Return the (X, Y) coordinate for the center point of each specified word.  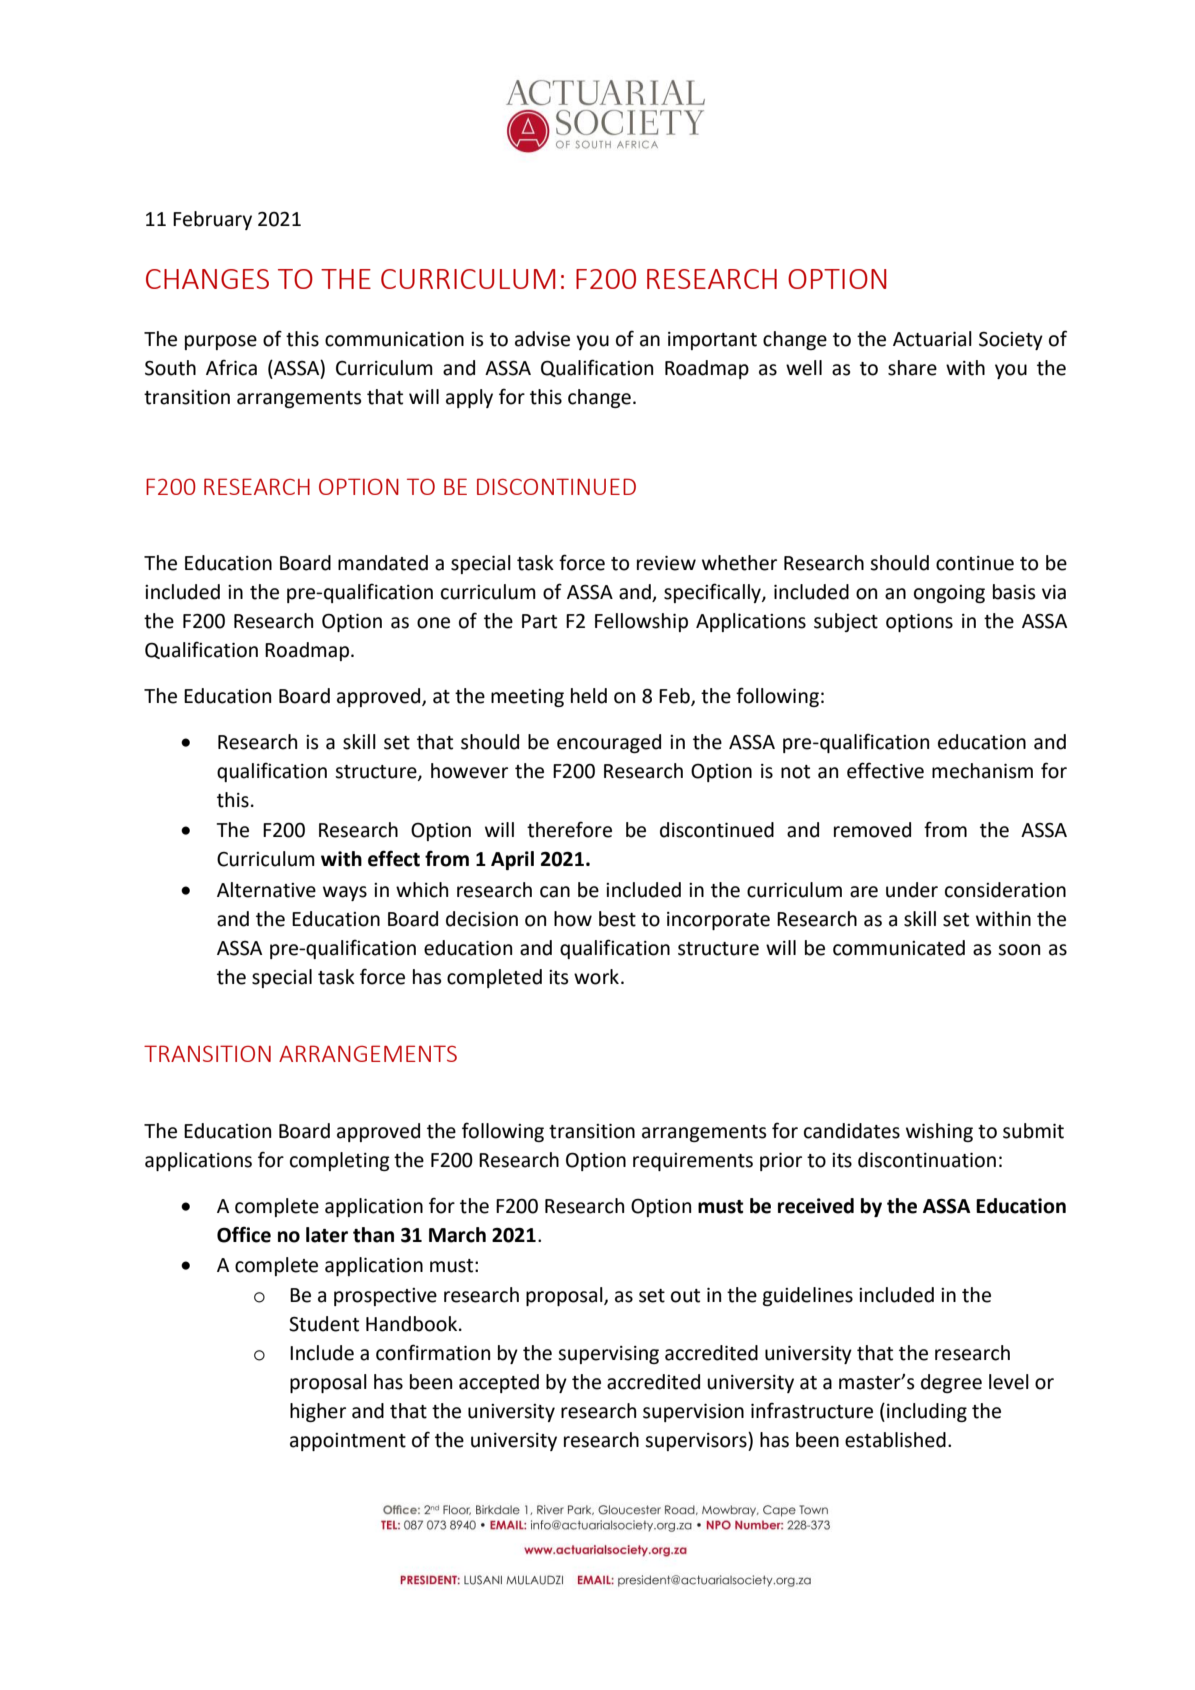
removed (872, 830)
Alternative (266, 890)
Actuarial (932, 339)
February (212, 220)
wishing (939, 1132)
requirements (693, 1162)
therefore (569, 829)
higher (318, 1412)
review (666, 563)
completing (340, 1161)
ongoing (949, 594)
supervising (608, 1355)
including (927, 1412)
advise (542, 339)
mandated (383, 563)
